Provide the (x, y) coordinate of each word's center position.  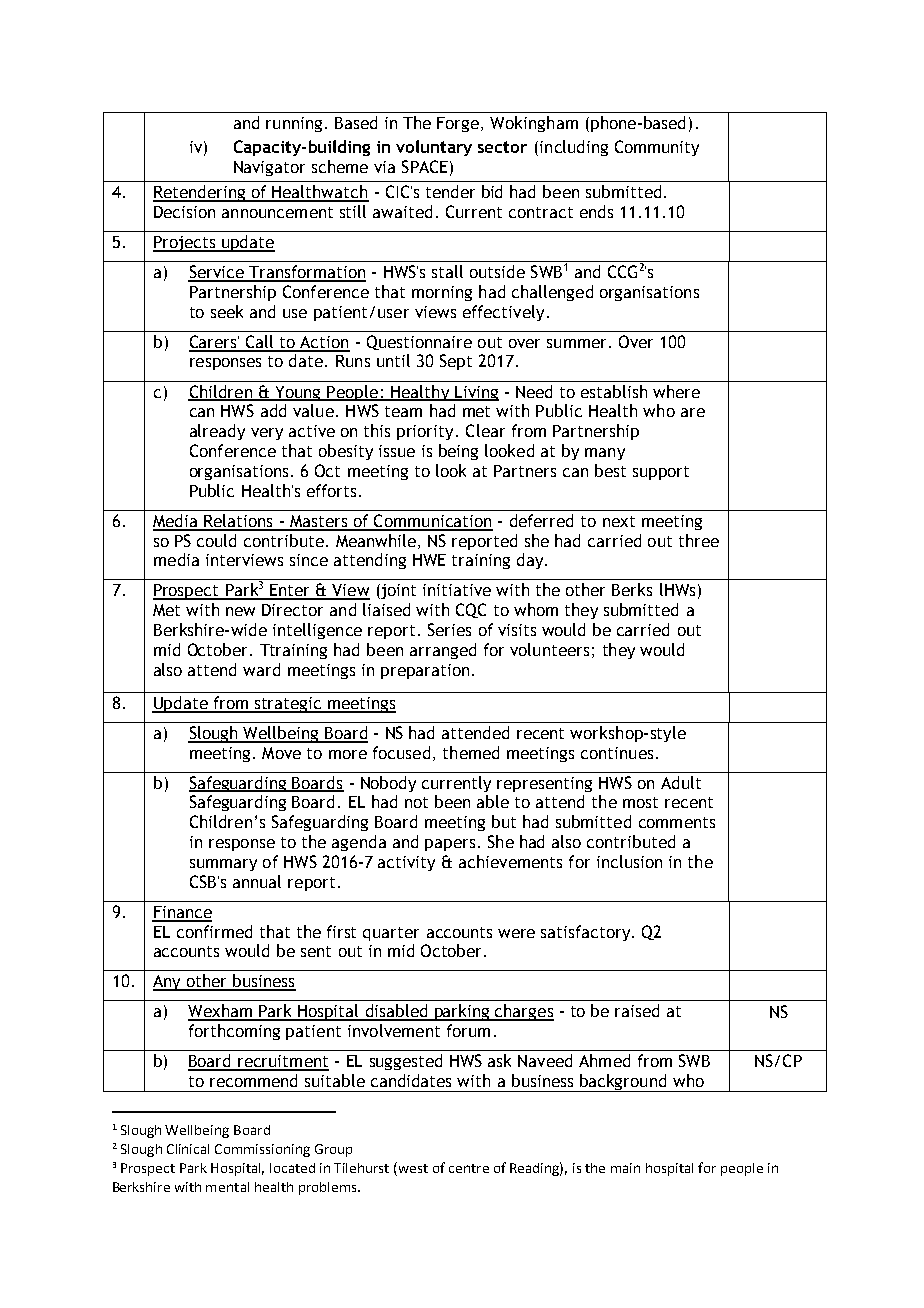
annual (257, 881)
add (273, 410)
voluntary (434, 148)
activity (406, 863)
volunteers (549, 649)
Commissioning (262, 1150)
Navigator (269, 168)
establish (614, 391)
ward (261, 669)
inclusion (629, 861)
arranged (443, 651)
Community (657, 148)
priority (425, 432)
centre (469, 1168)
